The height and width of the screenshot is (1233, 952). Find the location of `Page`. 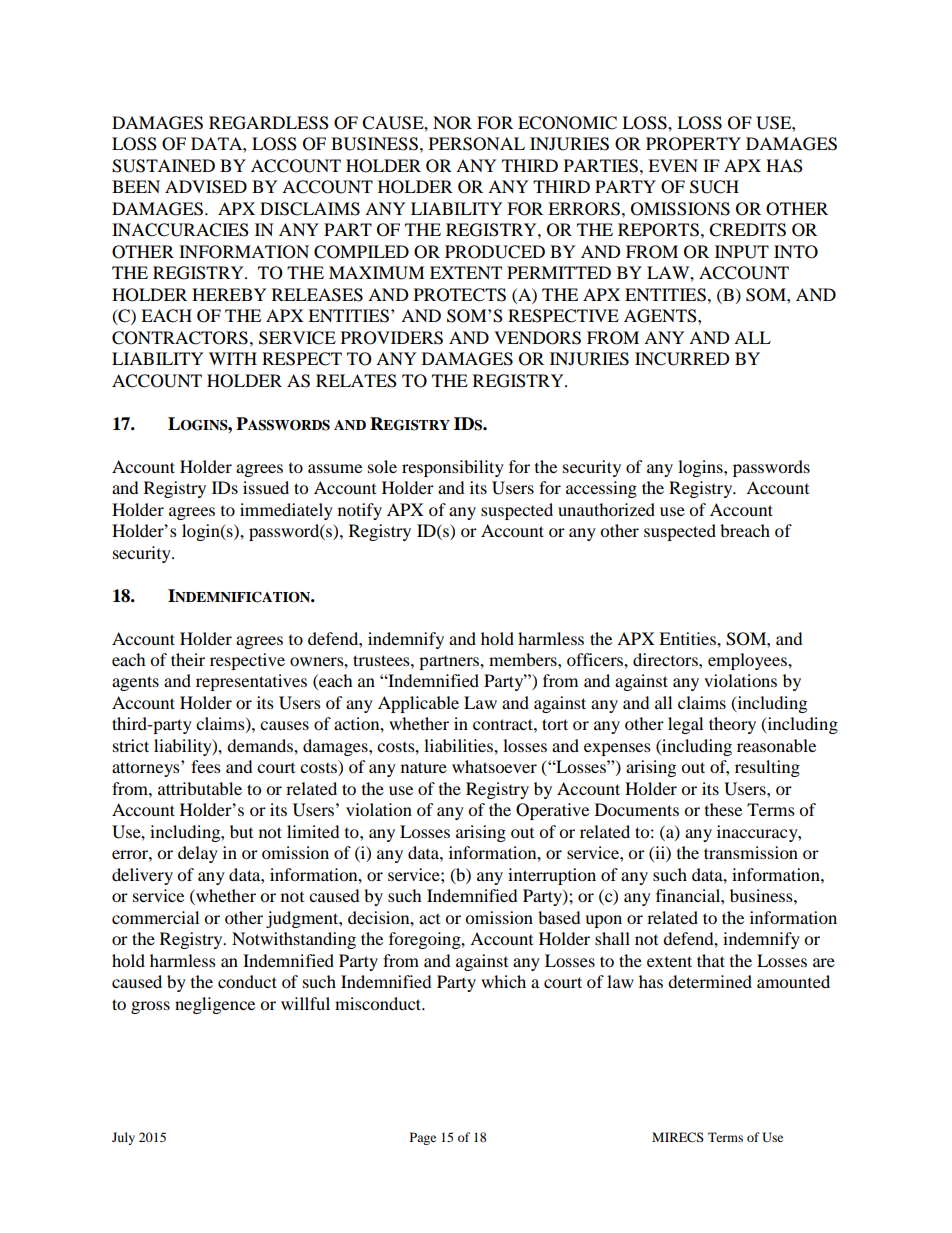

Page is located at coordinates (423, 1138).
